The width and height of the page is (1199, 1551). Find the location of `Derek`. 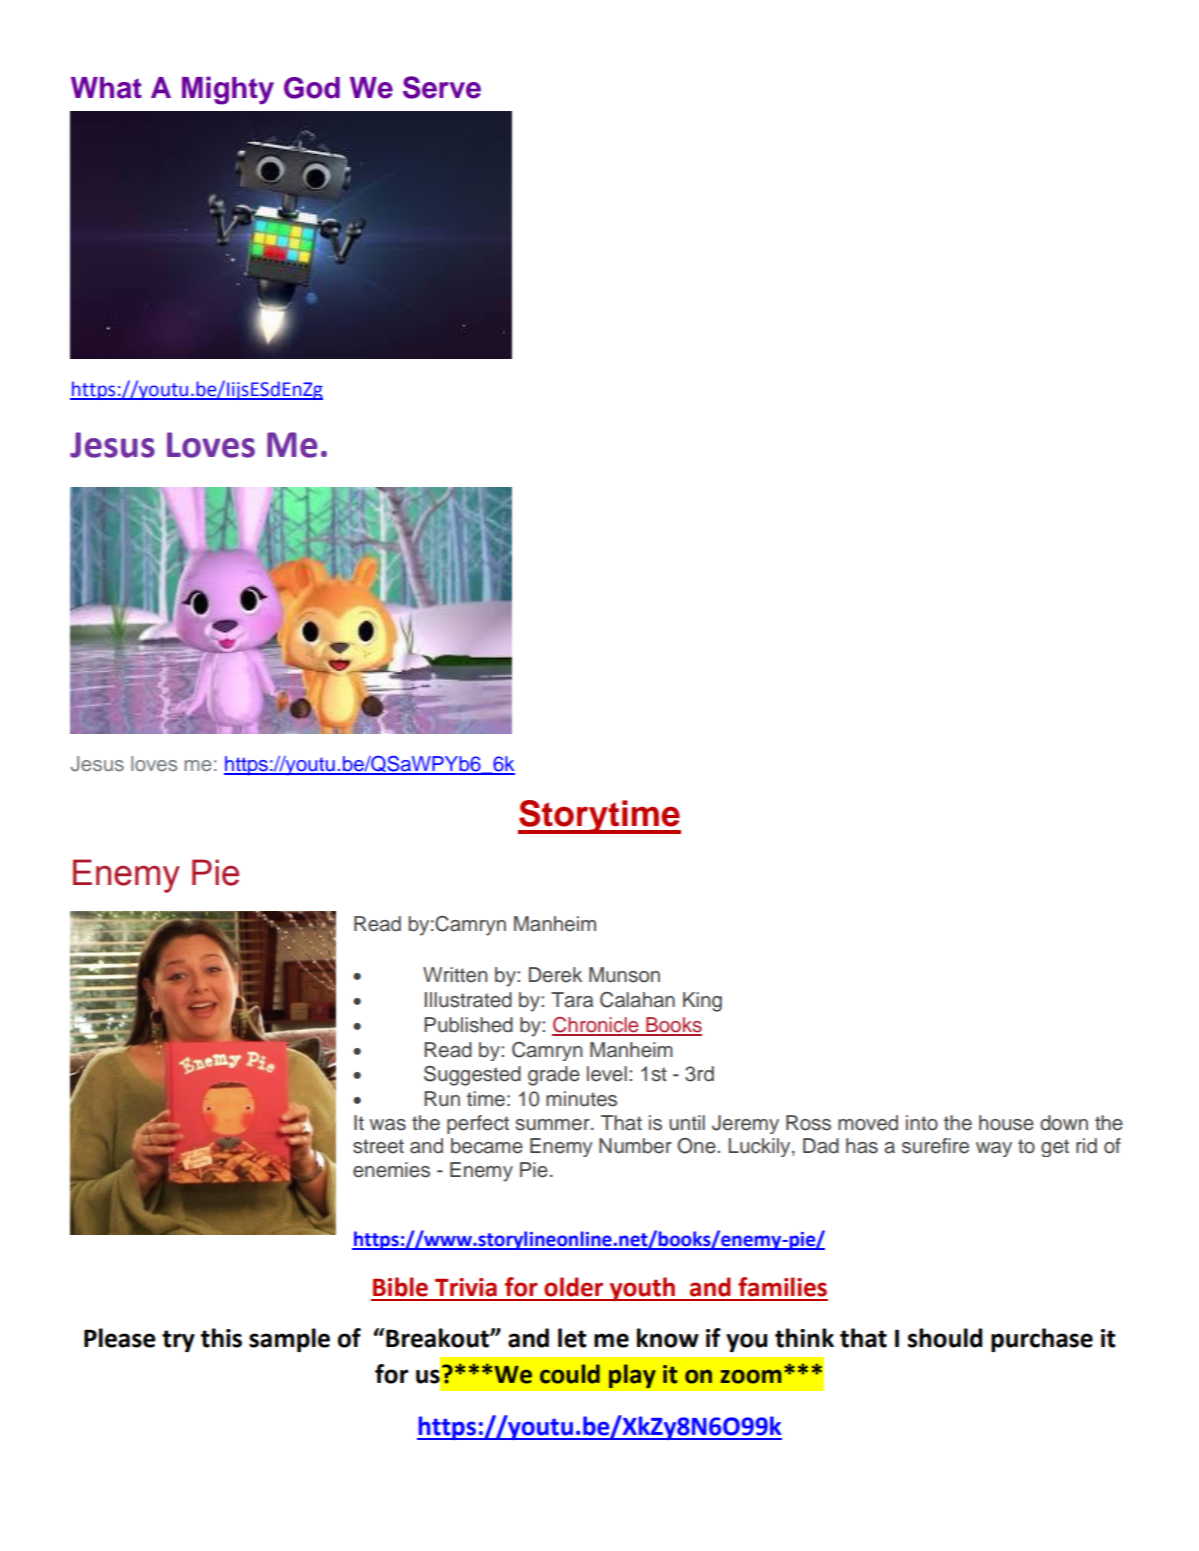

Derek is located at coordinates (555, 975).
